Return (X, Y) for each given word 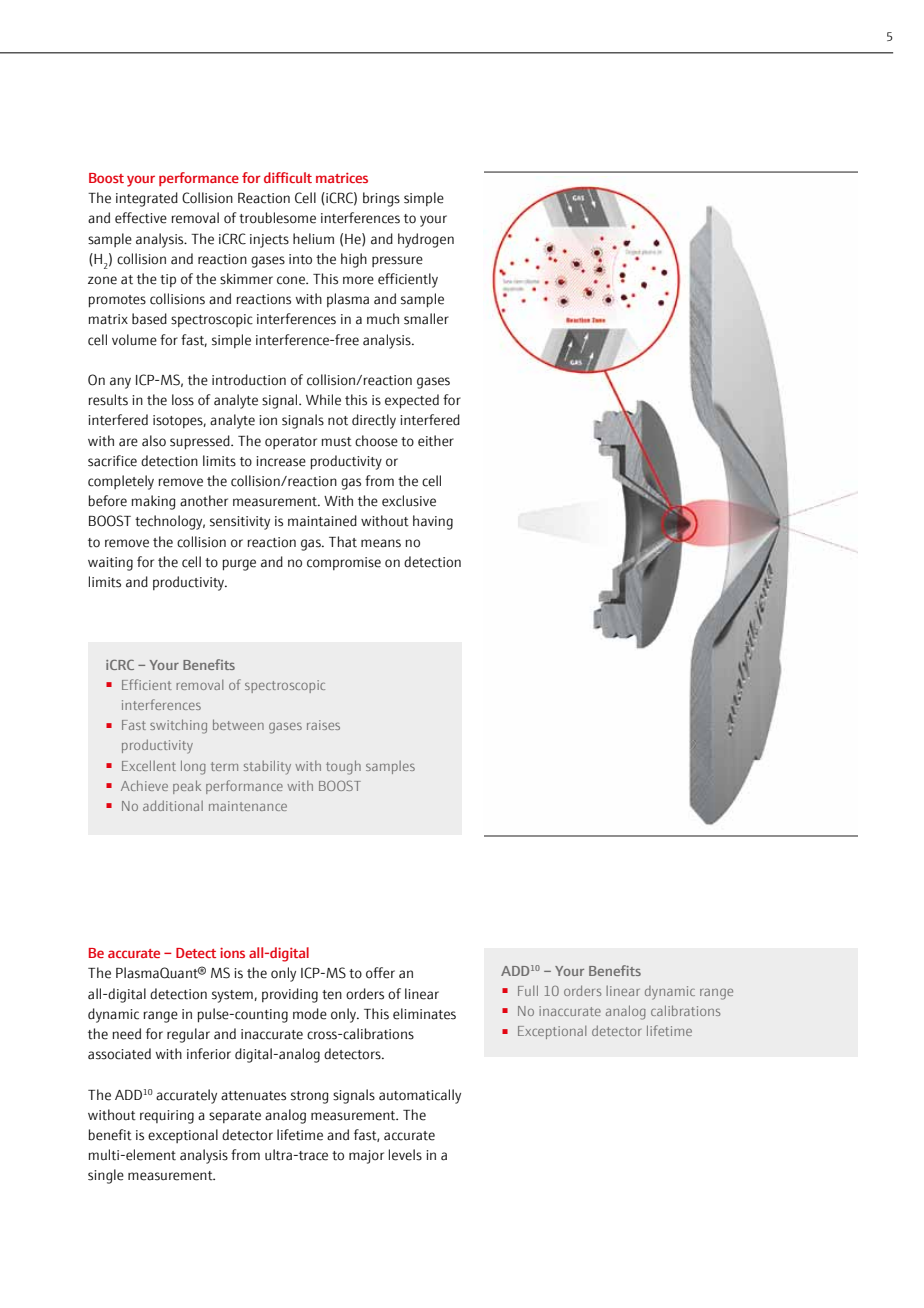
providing (290, 995)
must (336, 442)
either (436, 441)
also (154, 441)
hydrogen (426, 240)
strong (310, 1097)
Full (528, 990)
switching (178, 726)
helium (313, 239)
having (433, 522)
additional (173, 805)
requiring (167, 1117)
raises (323, 725)
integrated (147, 199)
